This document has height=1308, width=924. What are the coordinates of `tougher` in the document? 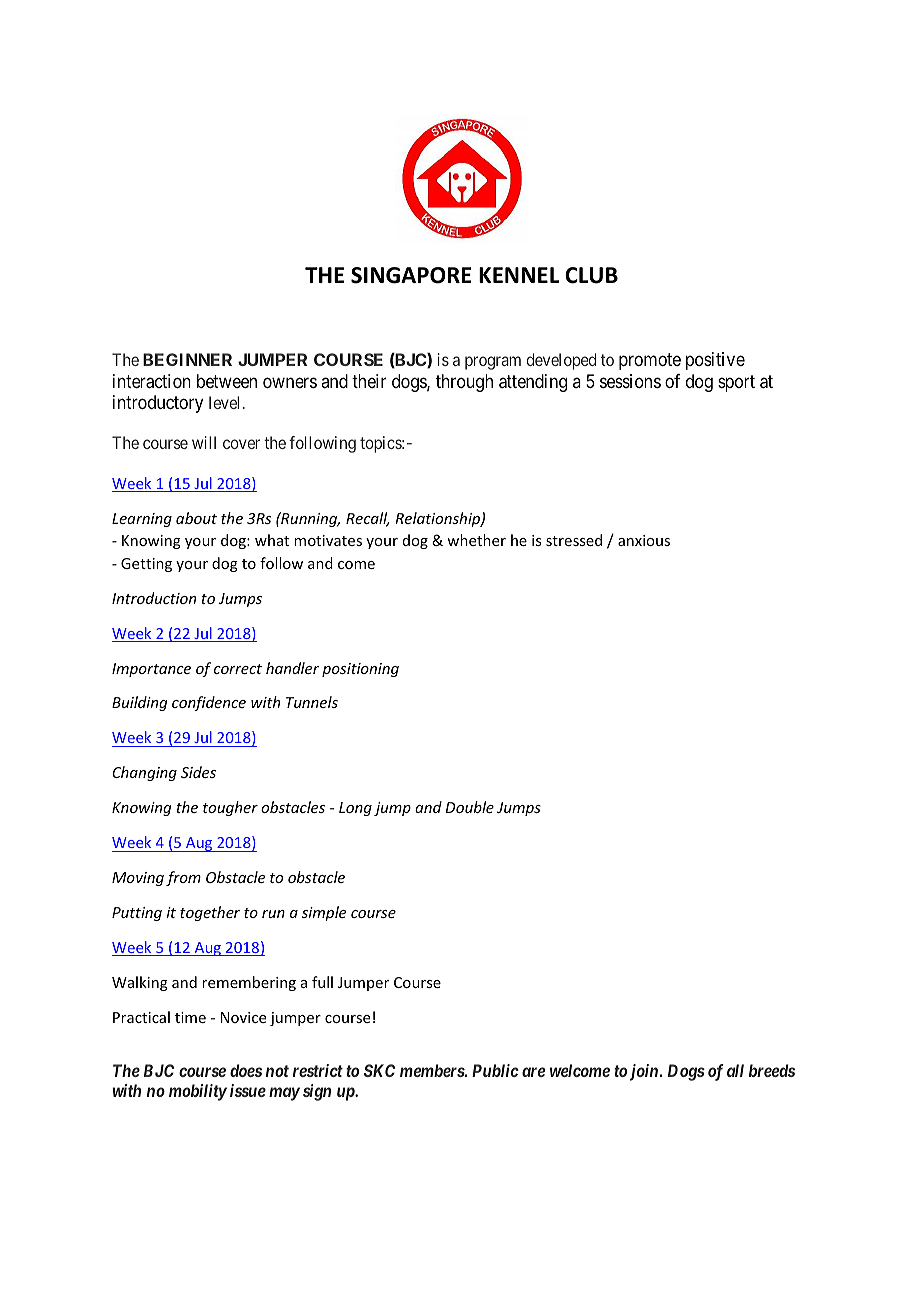 It's located at (230, 808).
